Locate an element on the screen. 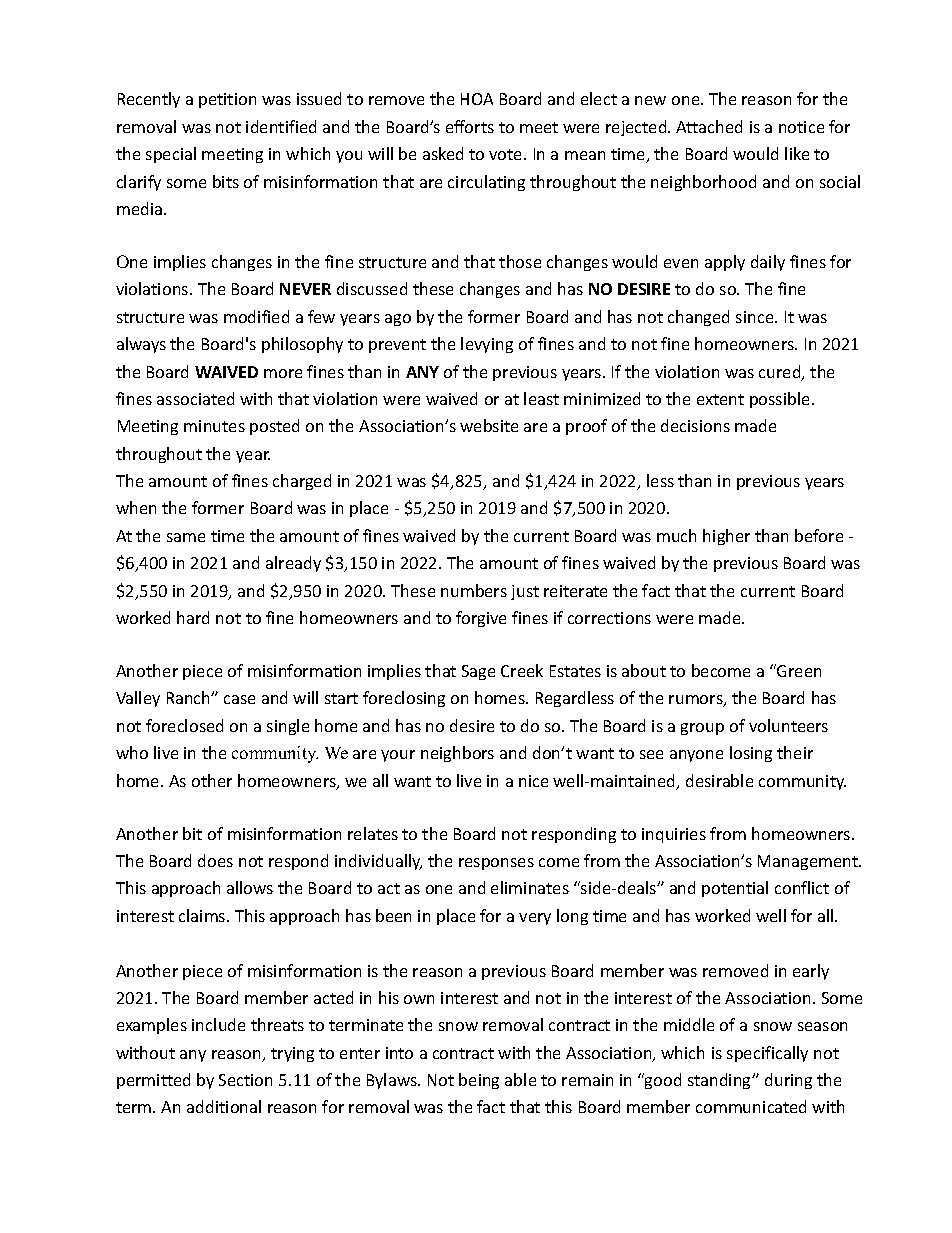 The image size is (952, 1233). foreclosed is located at coordinates (184, 725).
